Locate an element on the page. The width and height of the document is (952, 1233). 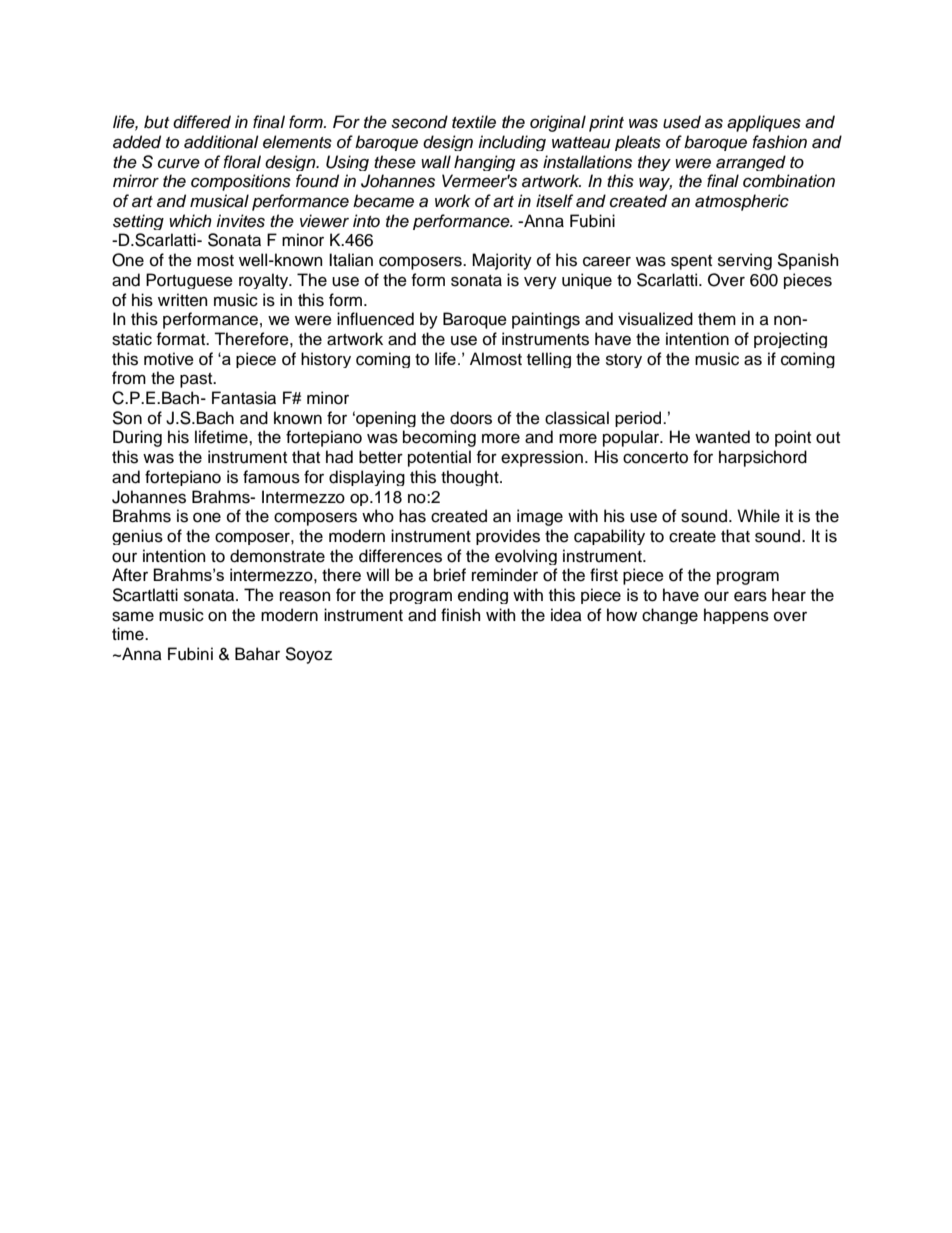
additional is located at coordinates (221, 142).
